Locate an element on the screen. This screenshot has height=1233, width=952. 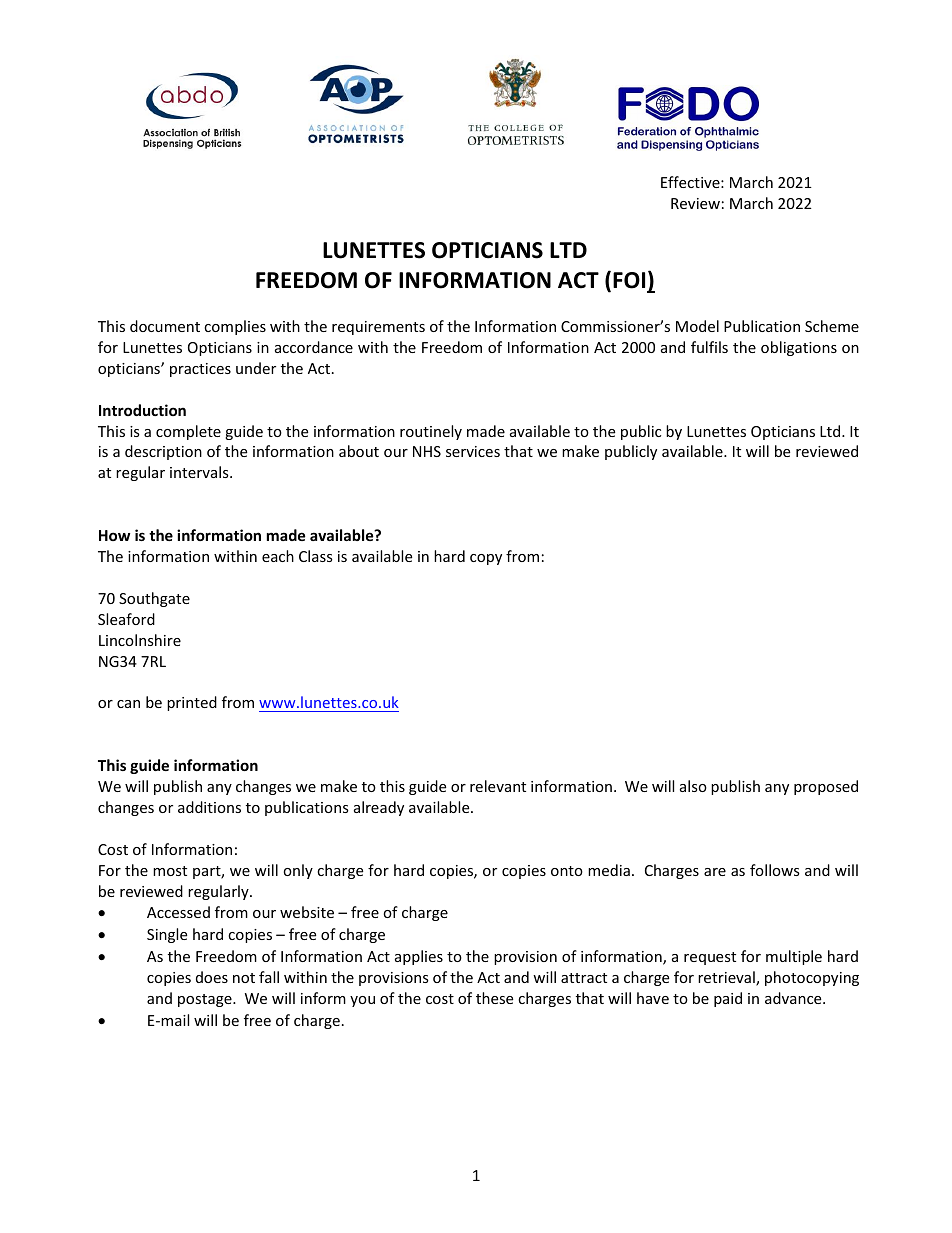
Lincolnshire is located at coordinates (140, 640).
